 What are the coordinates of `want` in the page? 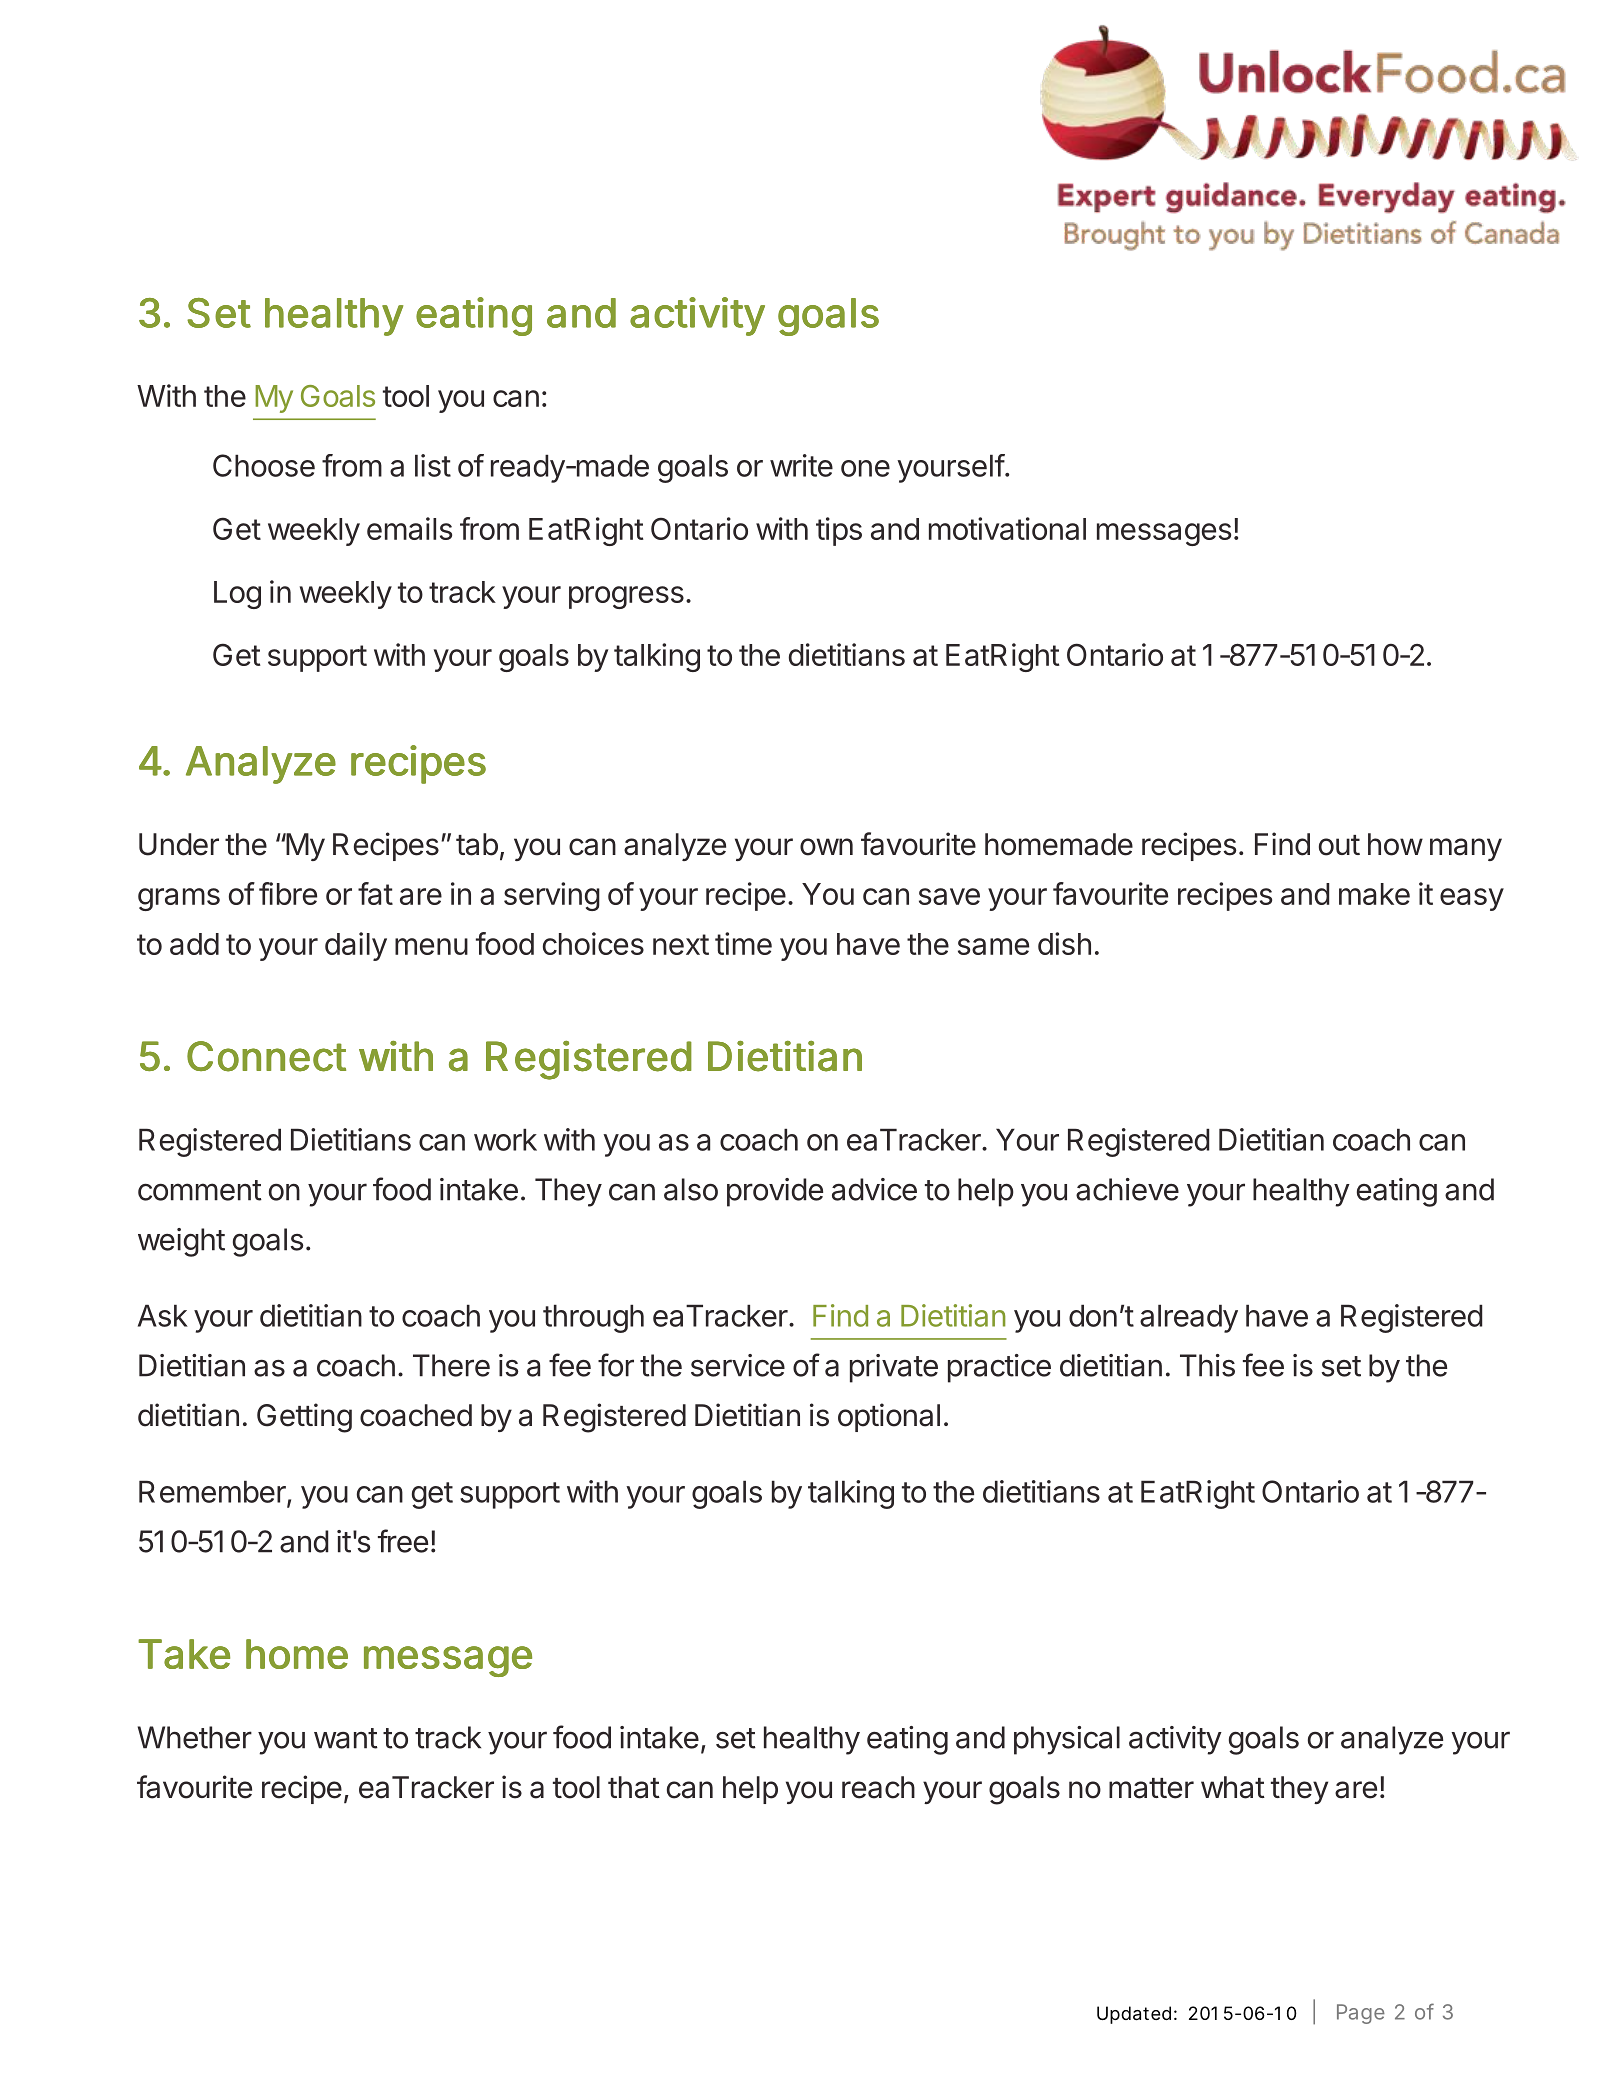 It's located at (346, 1738).
